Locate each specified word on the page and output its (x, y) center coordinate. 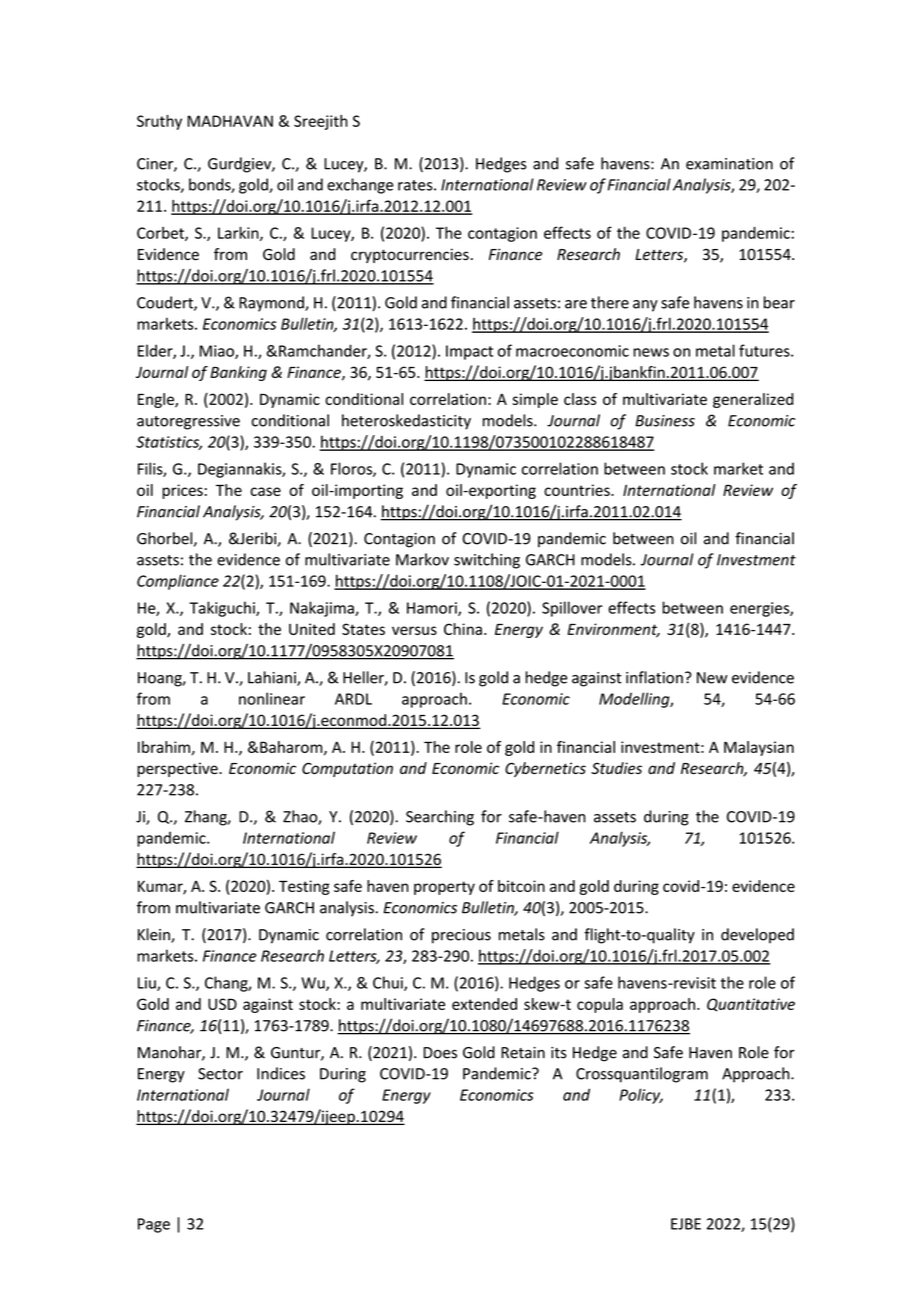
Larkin (239, 233)
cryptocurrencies (410, 255)
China (463, 629)
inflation (654, 677)
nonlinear (272, 698)
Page (154, 1225)
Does (440, 1053)
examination (729, 164)
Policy (641, 1096)
